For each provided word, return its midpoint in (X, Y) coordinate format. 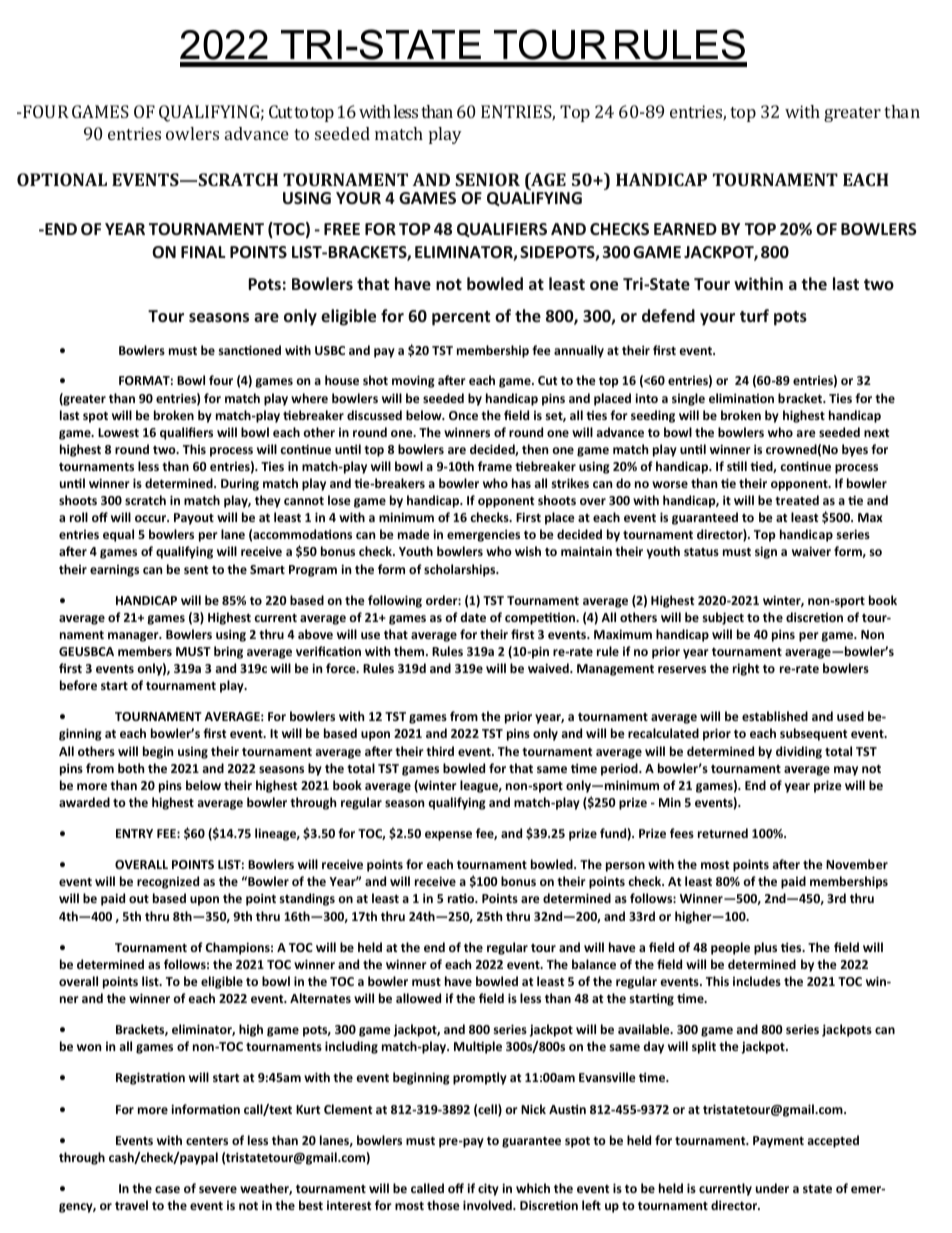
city (488, 1189)
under (772, 1188)
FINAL (203, 252)
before (78, 685)
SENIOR (487, 179)
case (167, 1189)
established (775, 716)
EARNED (685, 229)
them (410, 651)
